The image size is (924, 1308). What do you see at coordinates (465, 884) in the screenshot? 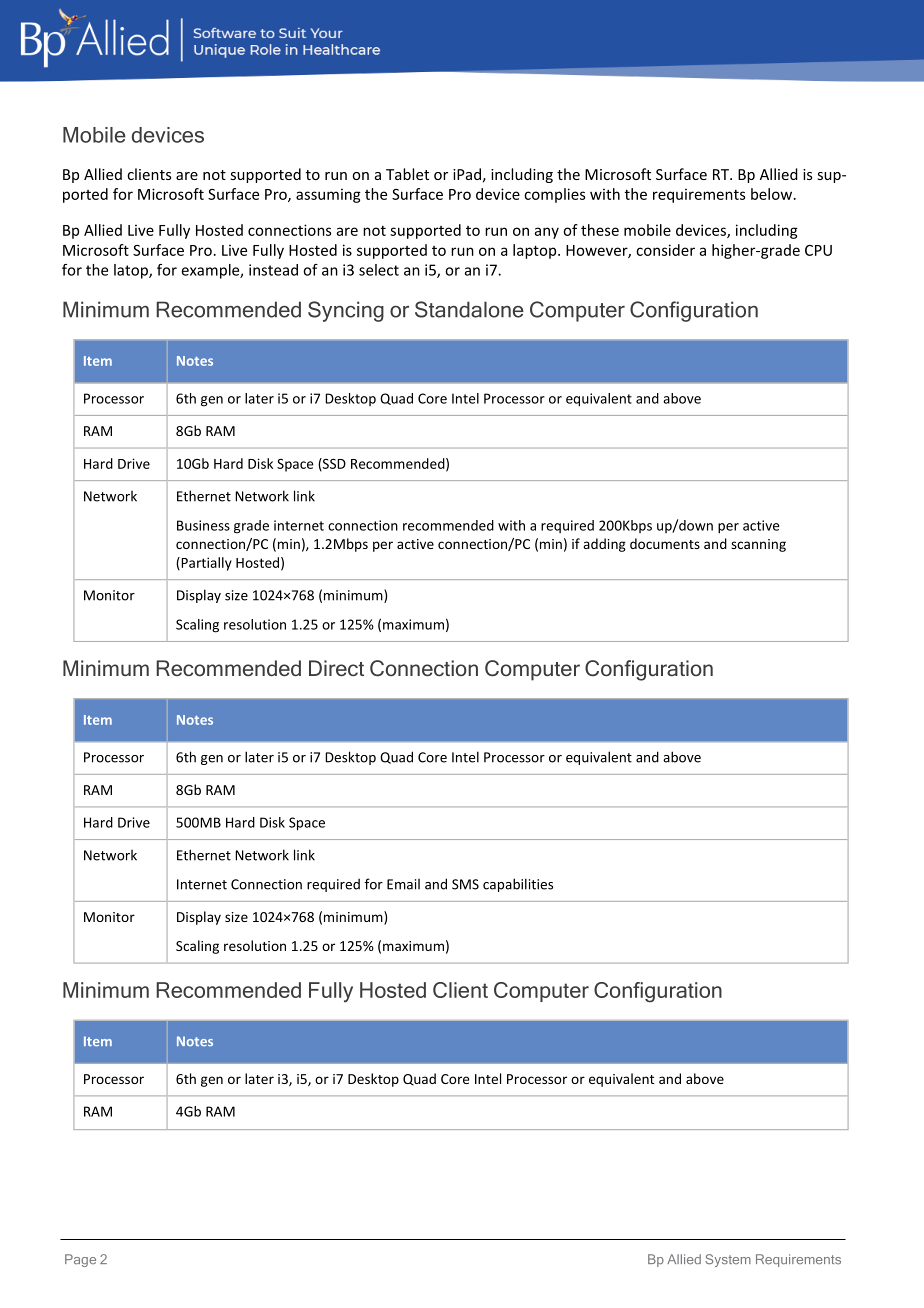
I see `SMS` at bounding box center [465, 884].
